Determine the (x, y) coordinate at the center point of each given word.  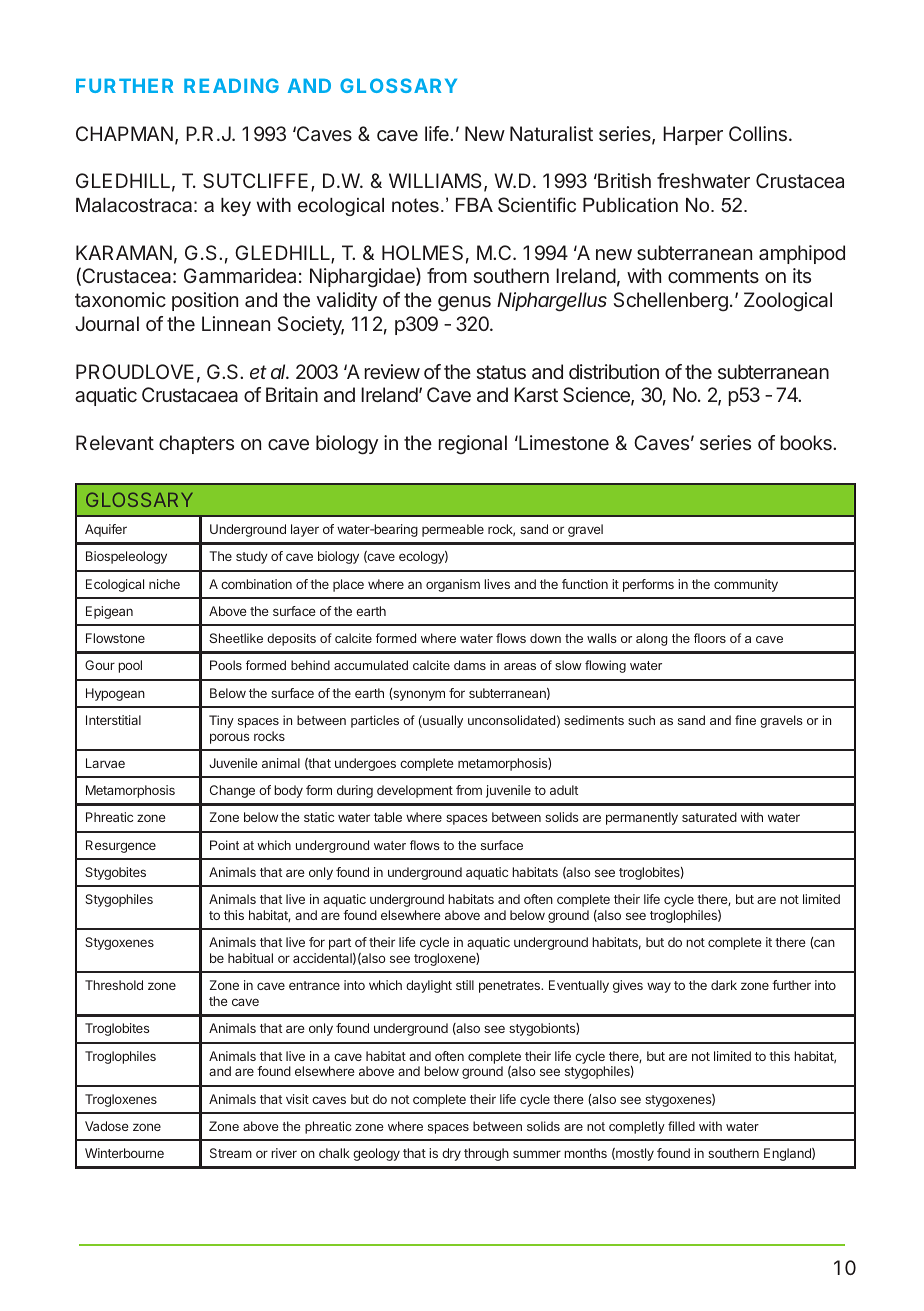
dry (451, 1154)
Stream (231, 1153)
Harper (693, 135)
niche (164, 584)
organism (453, 585)
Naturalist (551, 133)
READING (231, 85)
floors (710, 638)
